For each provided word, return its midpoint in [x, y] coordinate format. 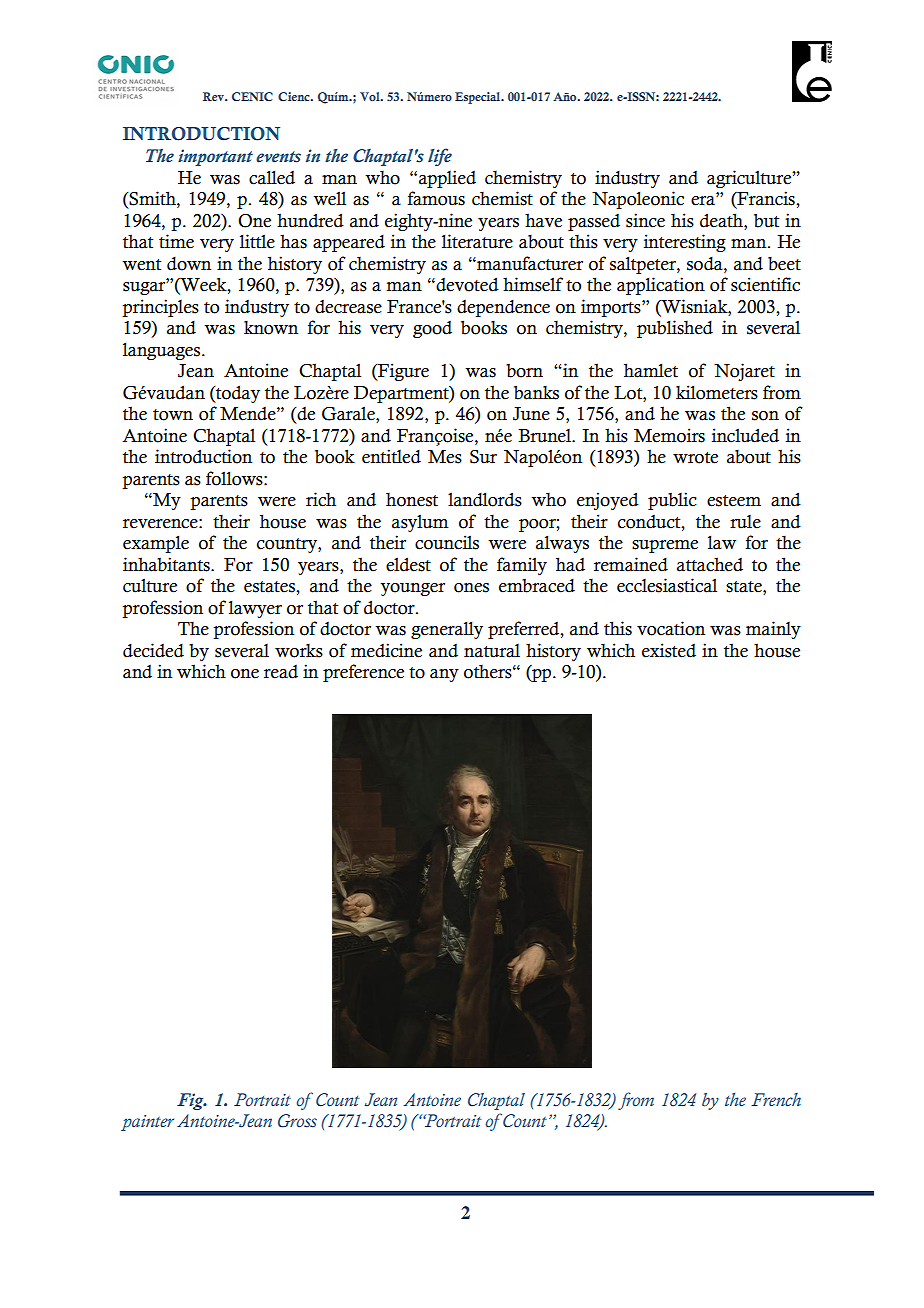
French [776, 1100]
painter [147, 1123]
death [722, 220]
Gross [297, 1121]
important [215, 157]
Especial [479, 98]
